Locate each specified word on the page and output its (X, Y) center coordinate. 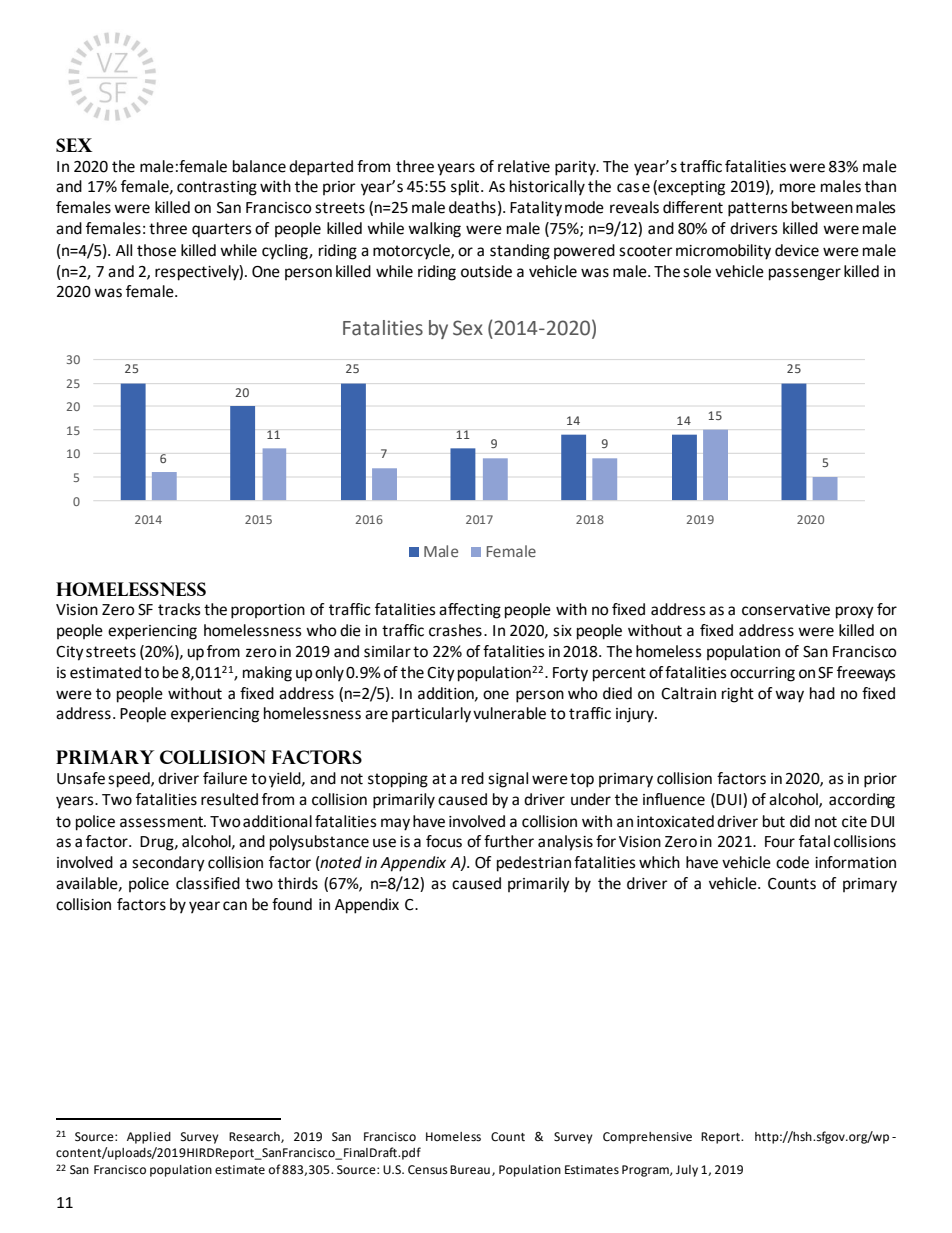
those (156, 250)
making (267, 674)
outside (486, 271)
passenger (805, 274)
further (509, 841)
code (792, 862)
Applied (149, 1138)
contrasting (217, 188)
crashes (455, 630)
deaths (472, 207)
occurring (762, 674)
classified (208, 883)
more (798, 188)
